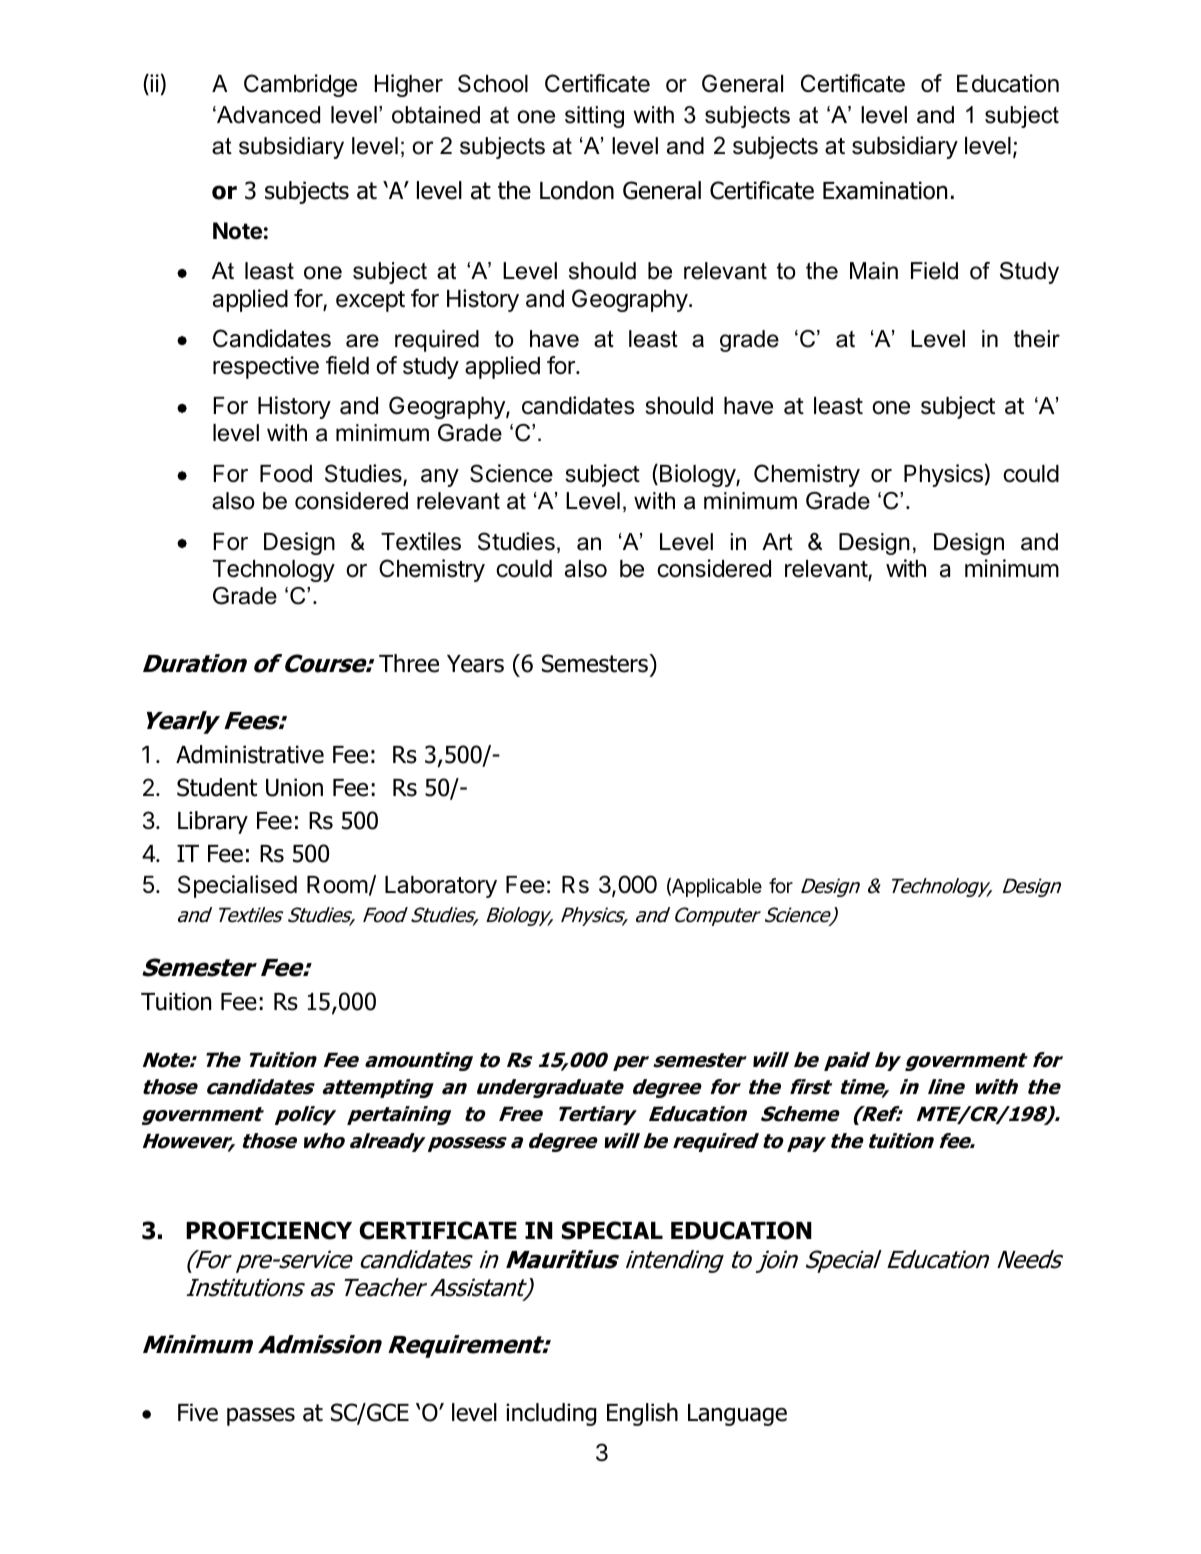 This screenshot has width=1201, height=1554. I want to click on Years, so click(475, 664).
